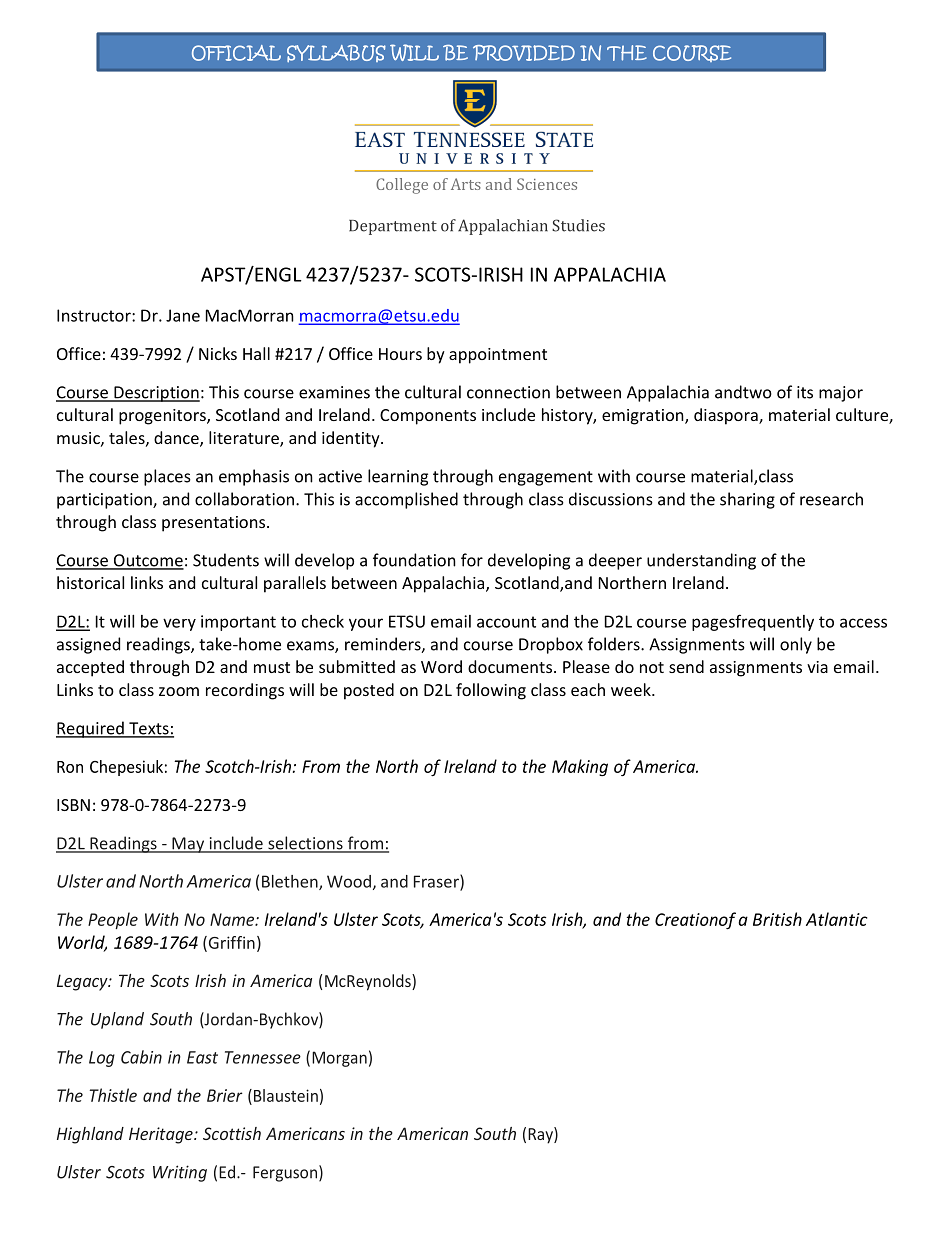  I want to click on only, so click(796, 645).
